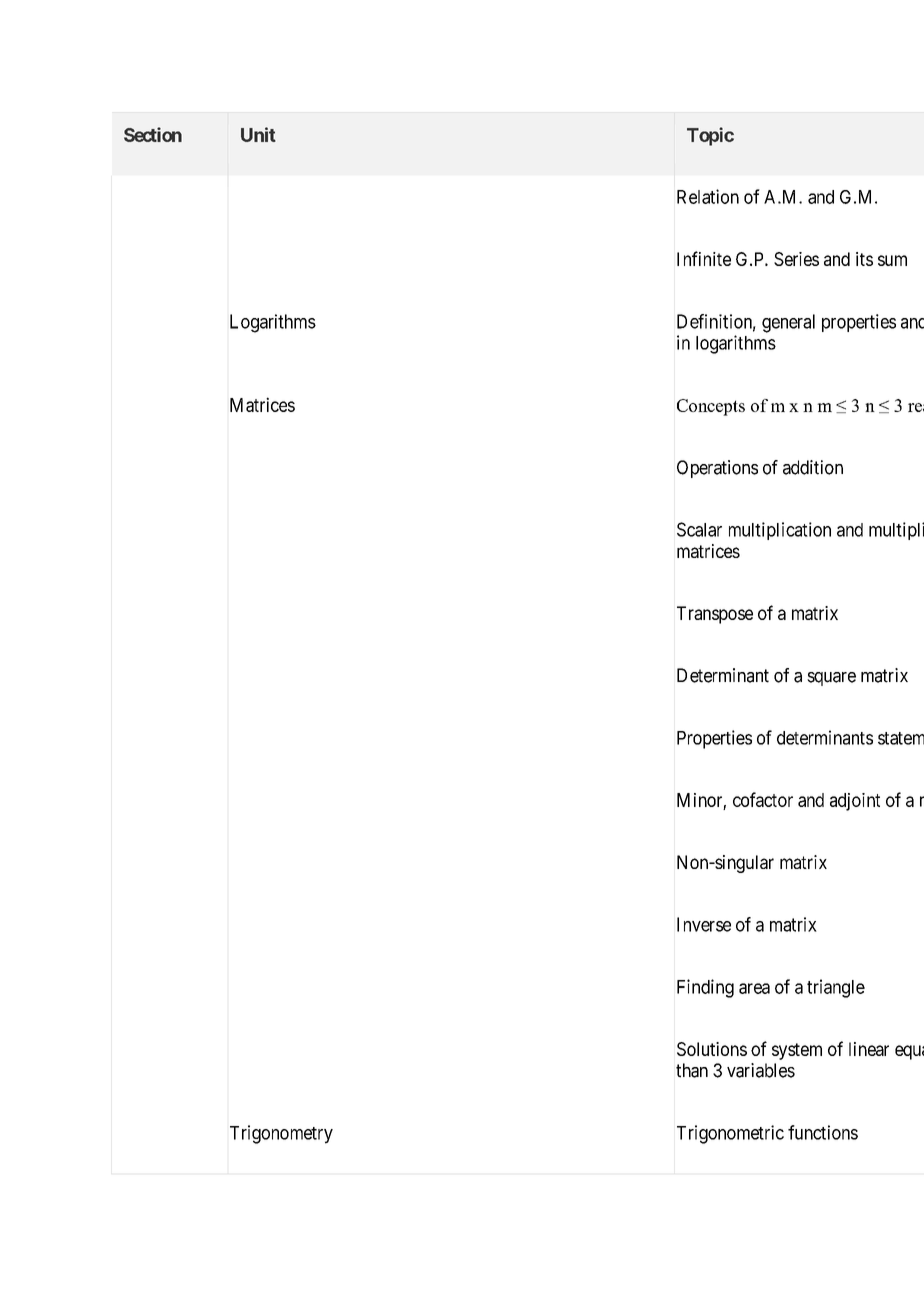 This page has height=1308, width=924. I want to click on adjoint, so click(855, 802).
